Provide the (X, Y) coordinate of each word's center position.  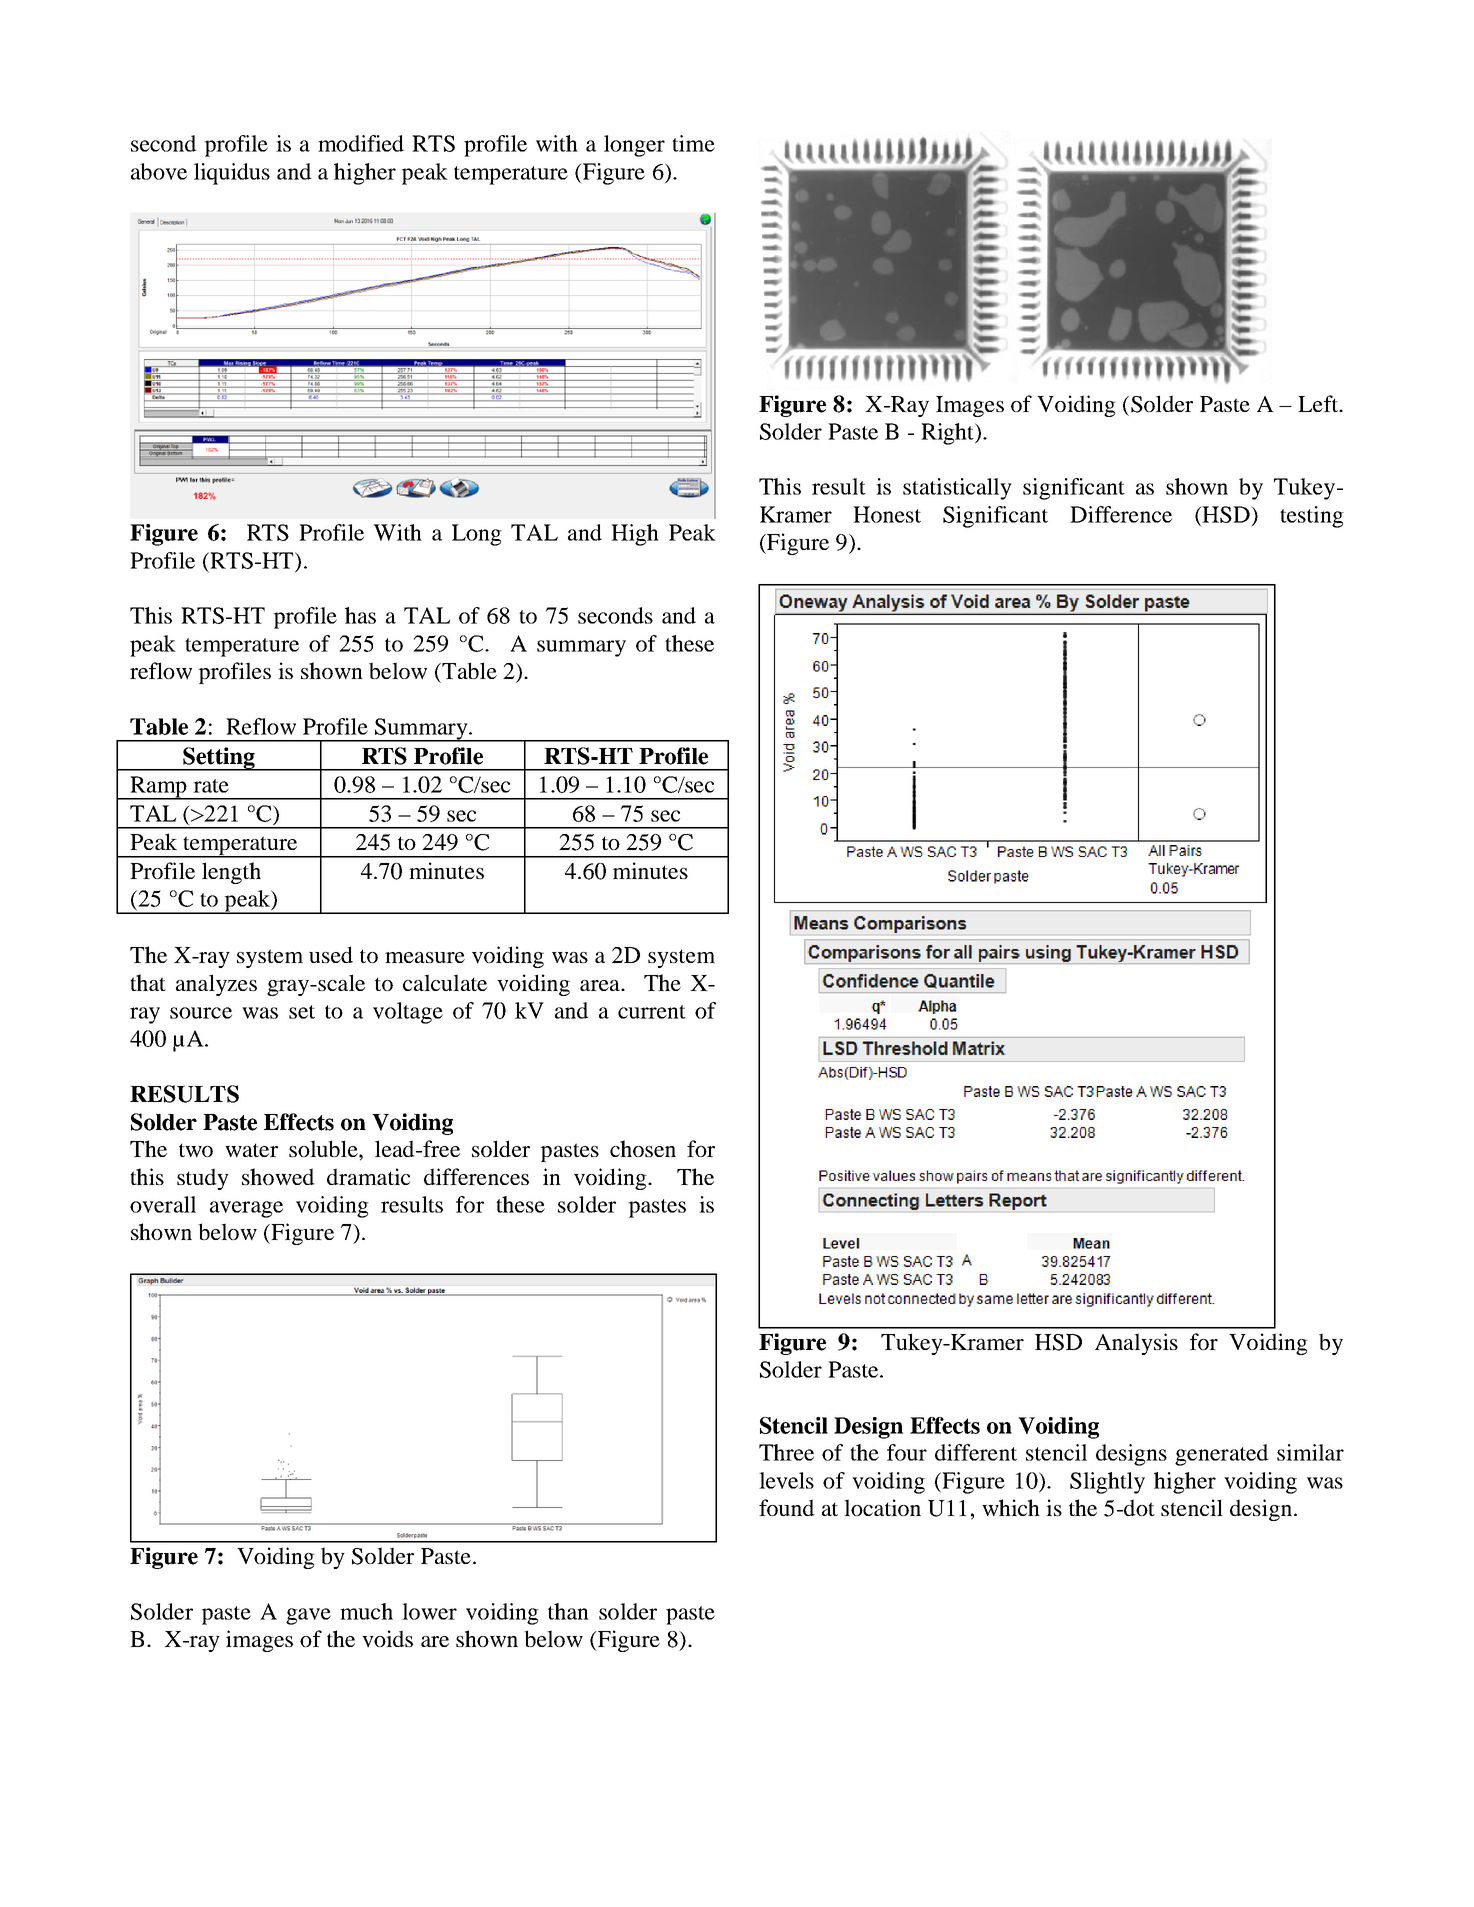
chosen (643, 1148)
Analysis (1136, 1344)
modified (361, 143)
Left (1319, 403)
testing (1312, 517)
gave (308, 1616)
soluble (324, 1148)
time (693, 143)
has (360, 615)
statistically (957, 489)
